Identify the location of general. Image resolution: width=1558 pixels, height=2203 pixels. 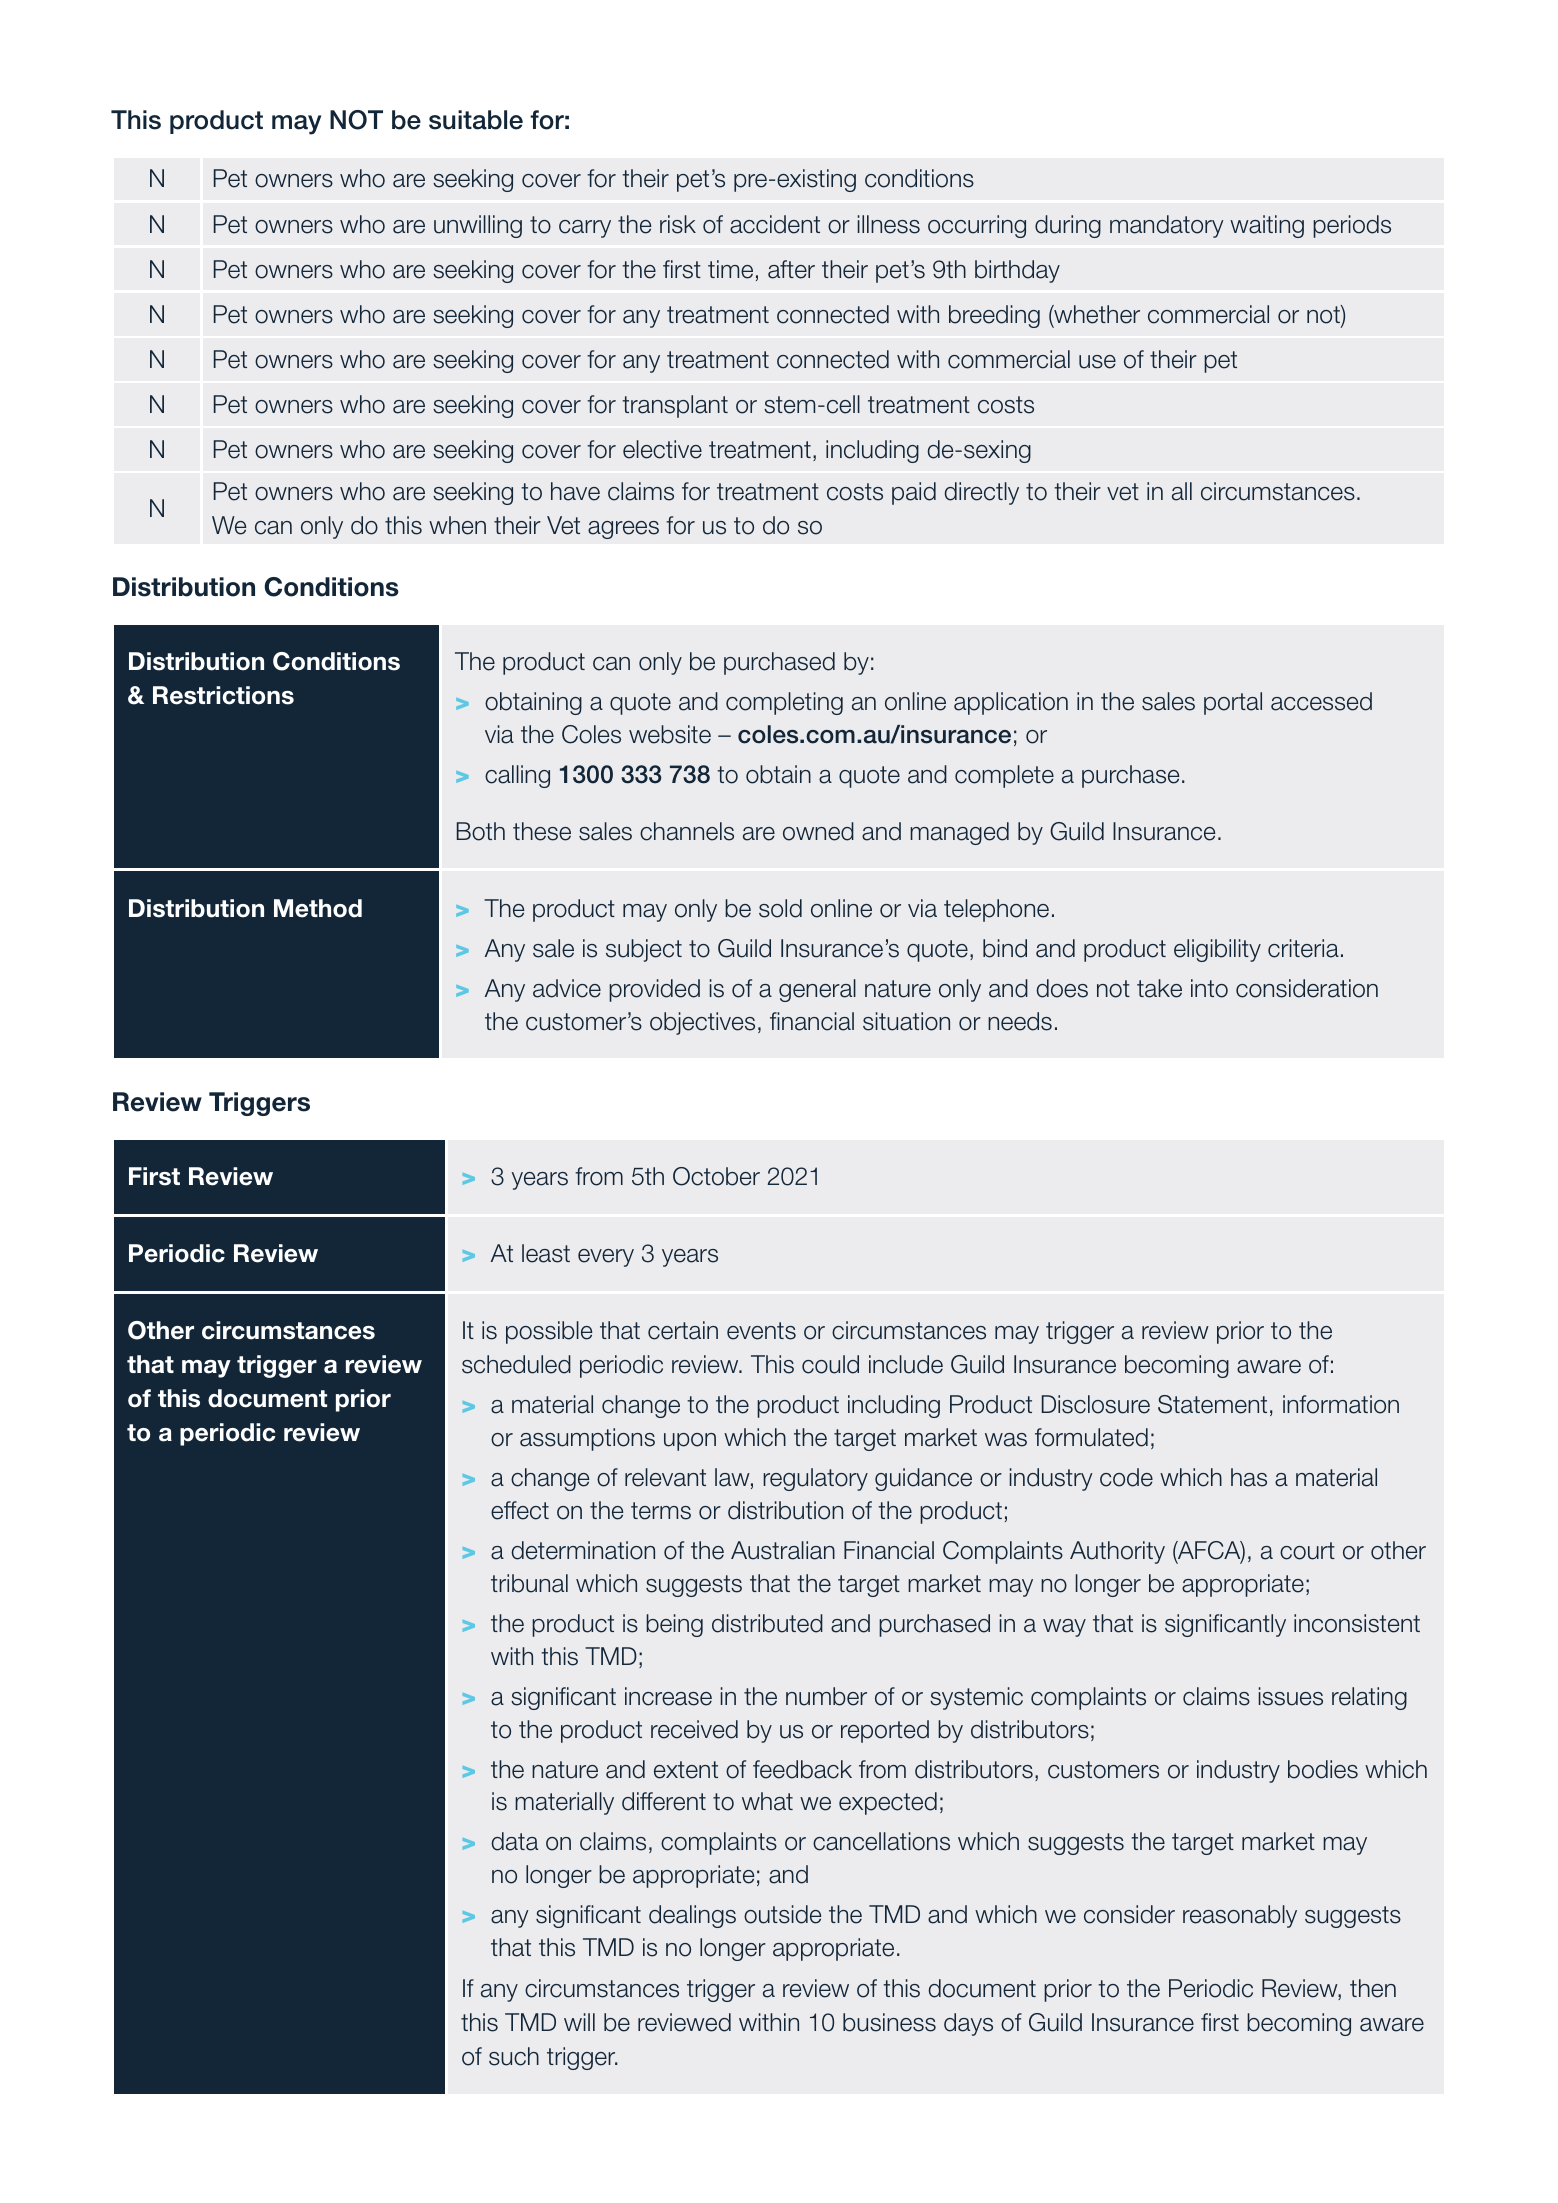
(817, 990).
